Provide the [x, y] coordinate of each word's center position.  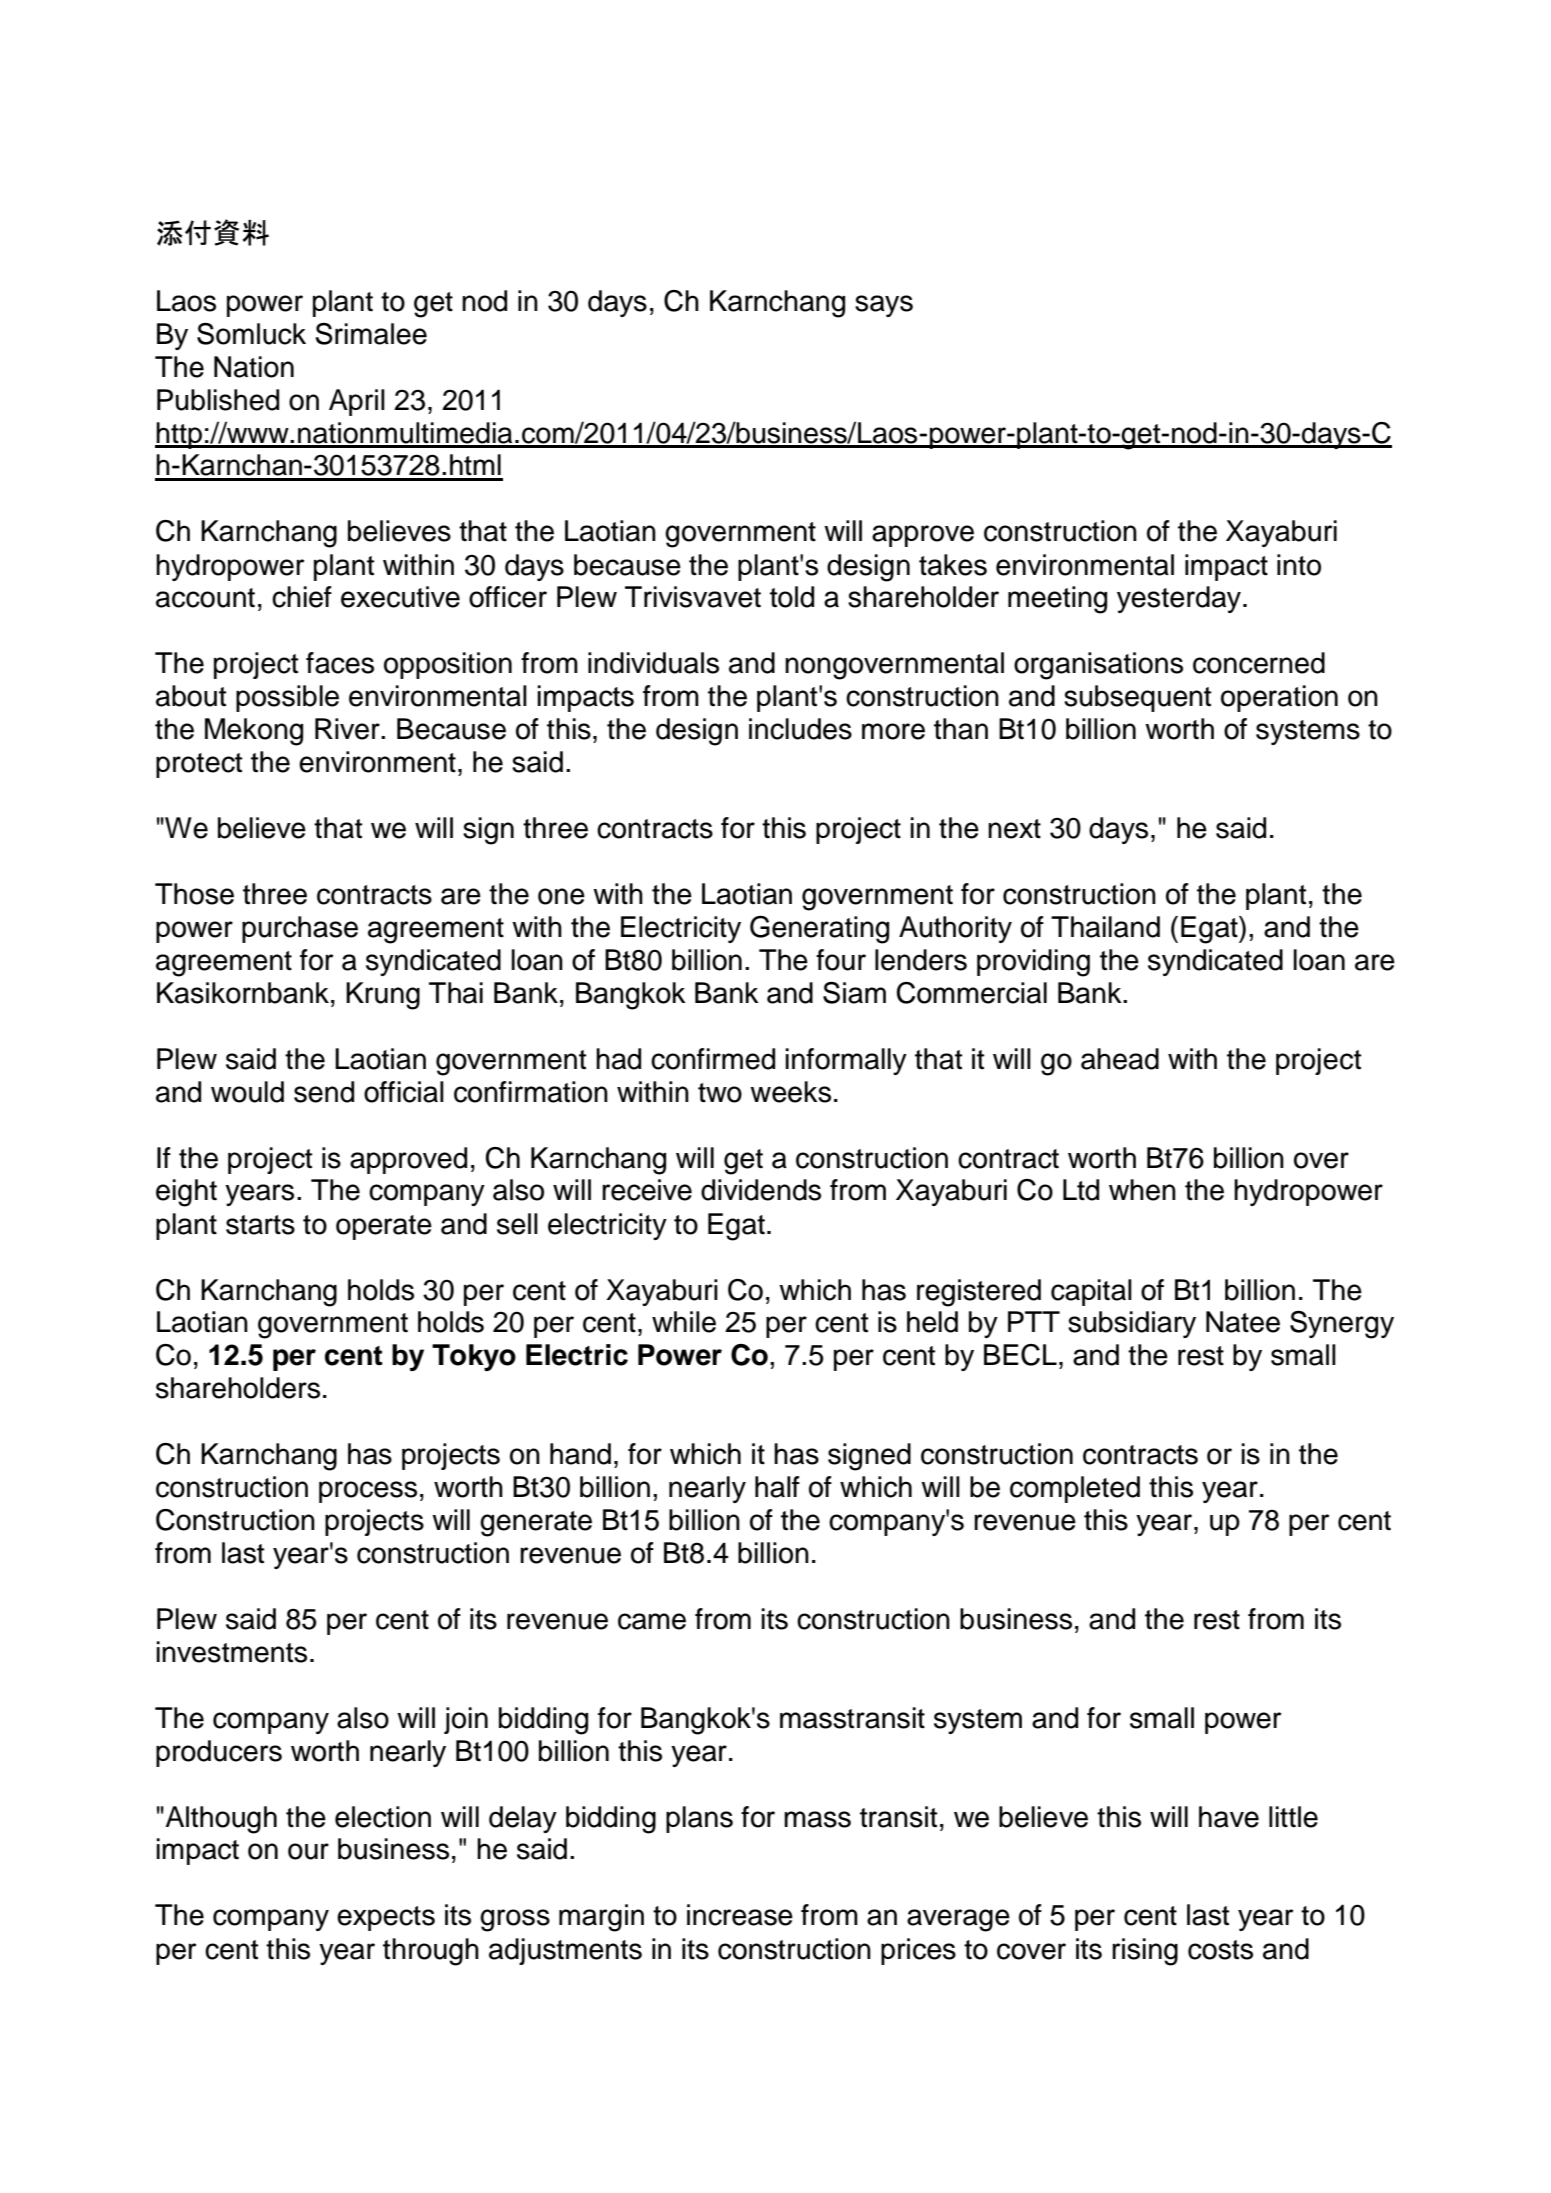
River [348, 729]
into [1299, 565]
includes [800, 729]
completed [1075, 1489]
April [357, 402]
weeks [790, 1092]
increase [740, 1915]
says [884, 306]
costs [1220, 1950]
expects [386, 1918]
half [777, 1487]
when [1142, 1190]
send [324, 1092]
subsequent [1137, 698]
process [368, 1492]
